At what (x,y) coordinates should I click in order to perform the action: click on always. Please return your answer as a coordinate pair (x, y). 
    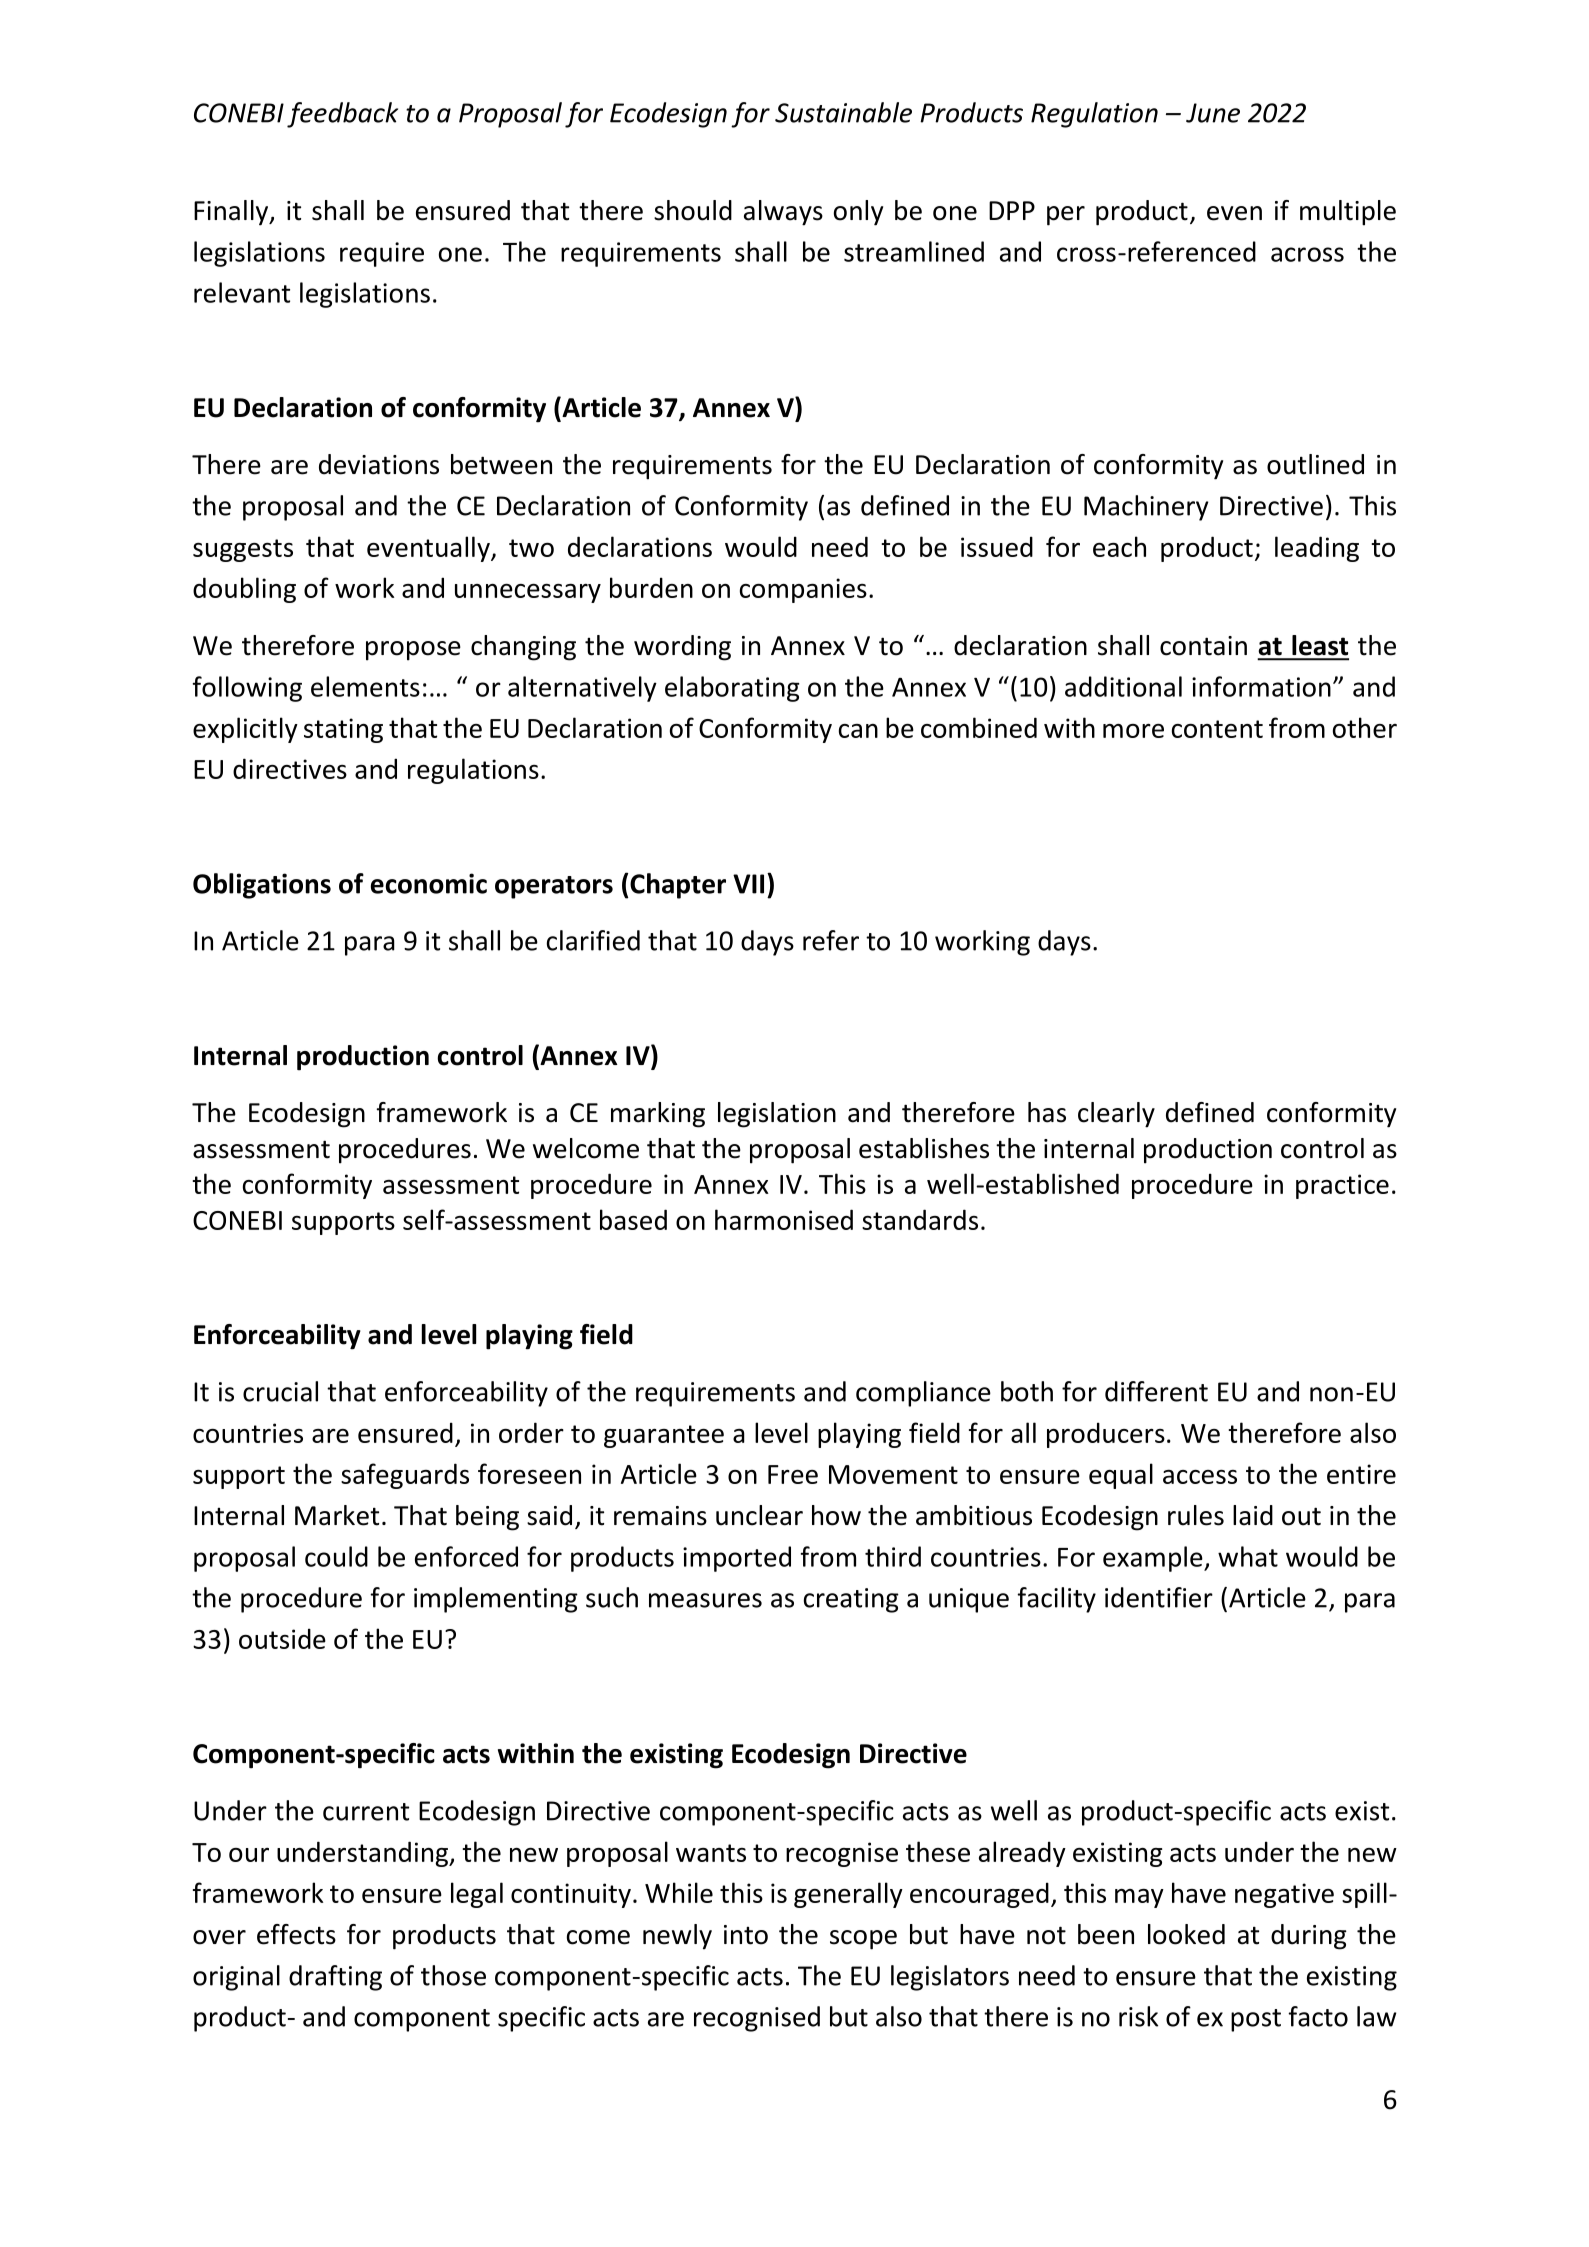
    Looking at the image, I should click on (783, 213).
